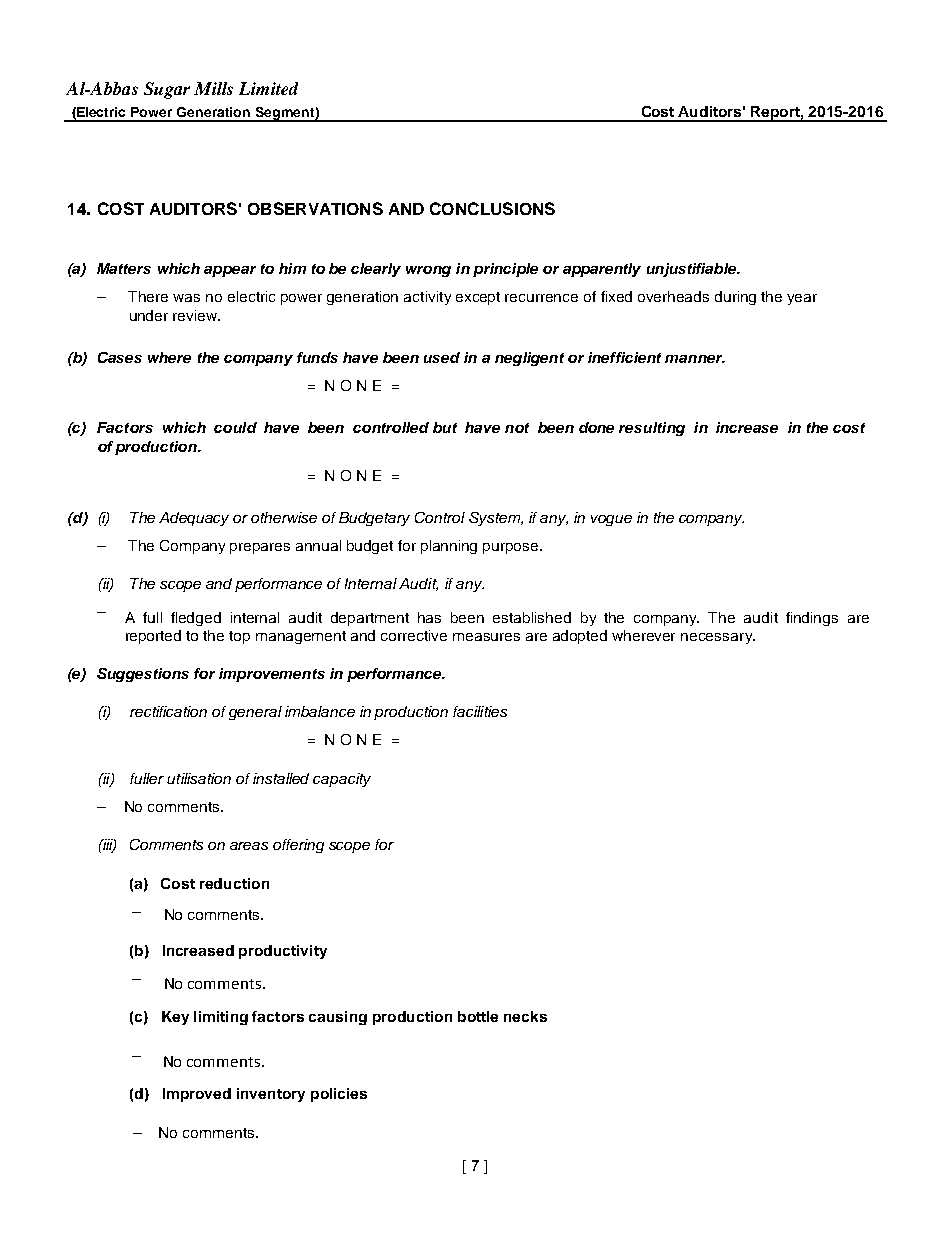 The image size is (952, 1233). What do you see at coordinates (492, 208) in the screenshot?
I see `CONCLUSIONS` at bounding box center [492, 208].
